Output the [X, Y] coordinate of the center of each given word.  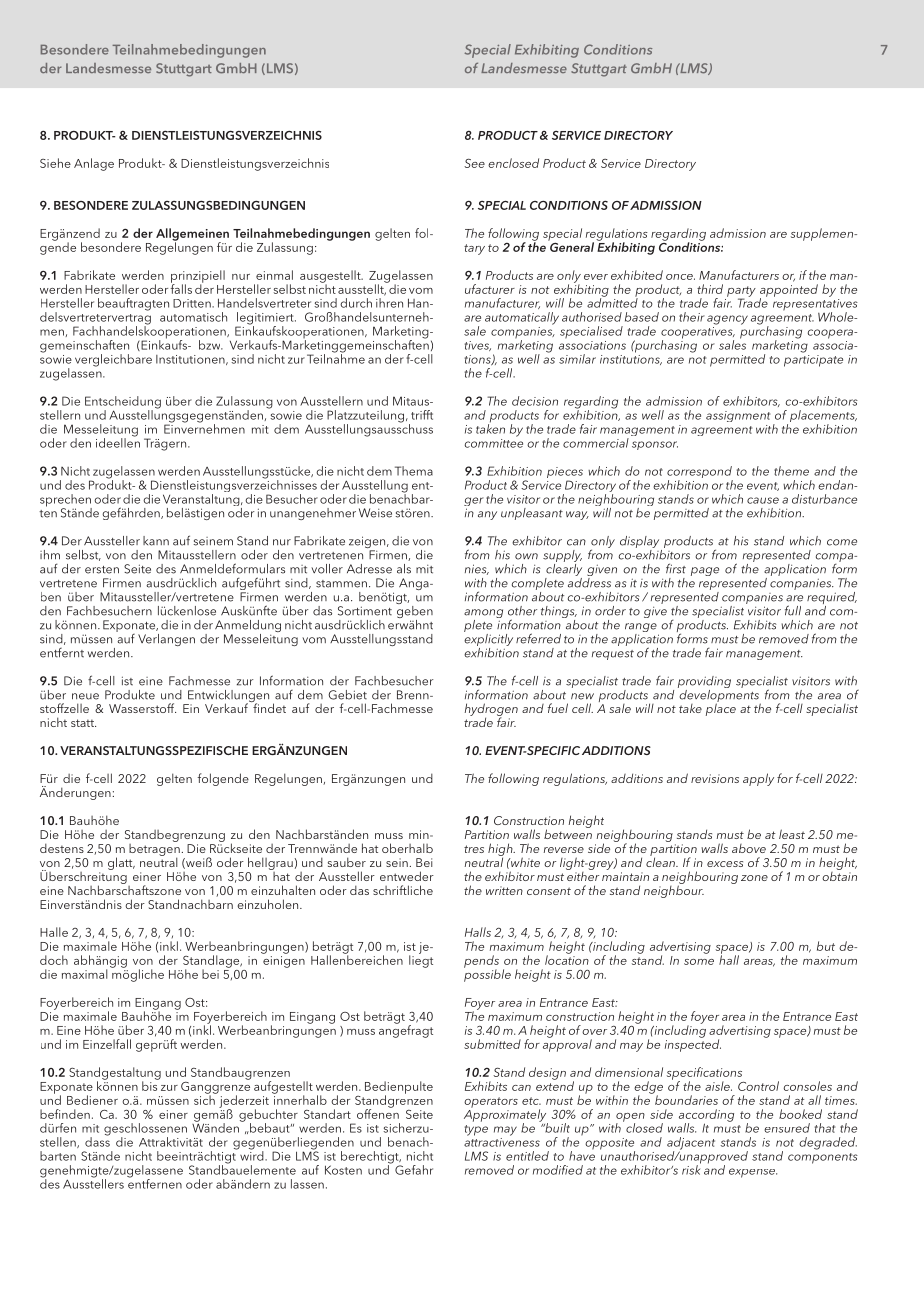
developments [719, 696]
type [476, 1130]
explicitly [488, 640]
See [474, 163]
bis [150, 1085]
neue [85, 696]
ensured [787, 1128]
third [710, 289]
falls [181, 288]
